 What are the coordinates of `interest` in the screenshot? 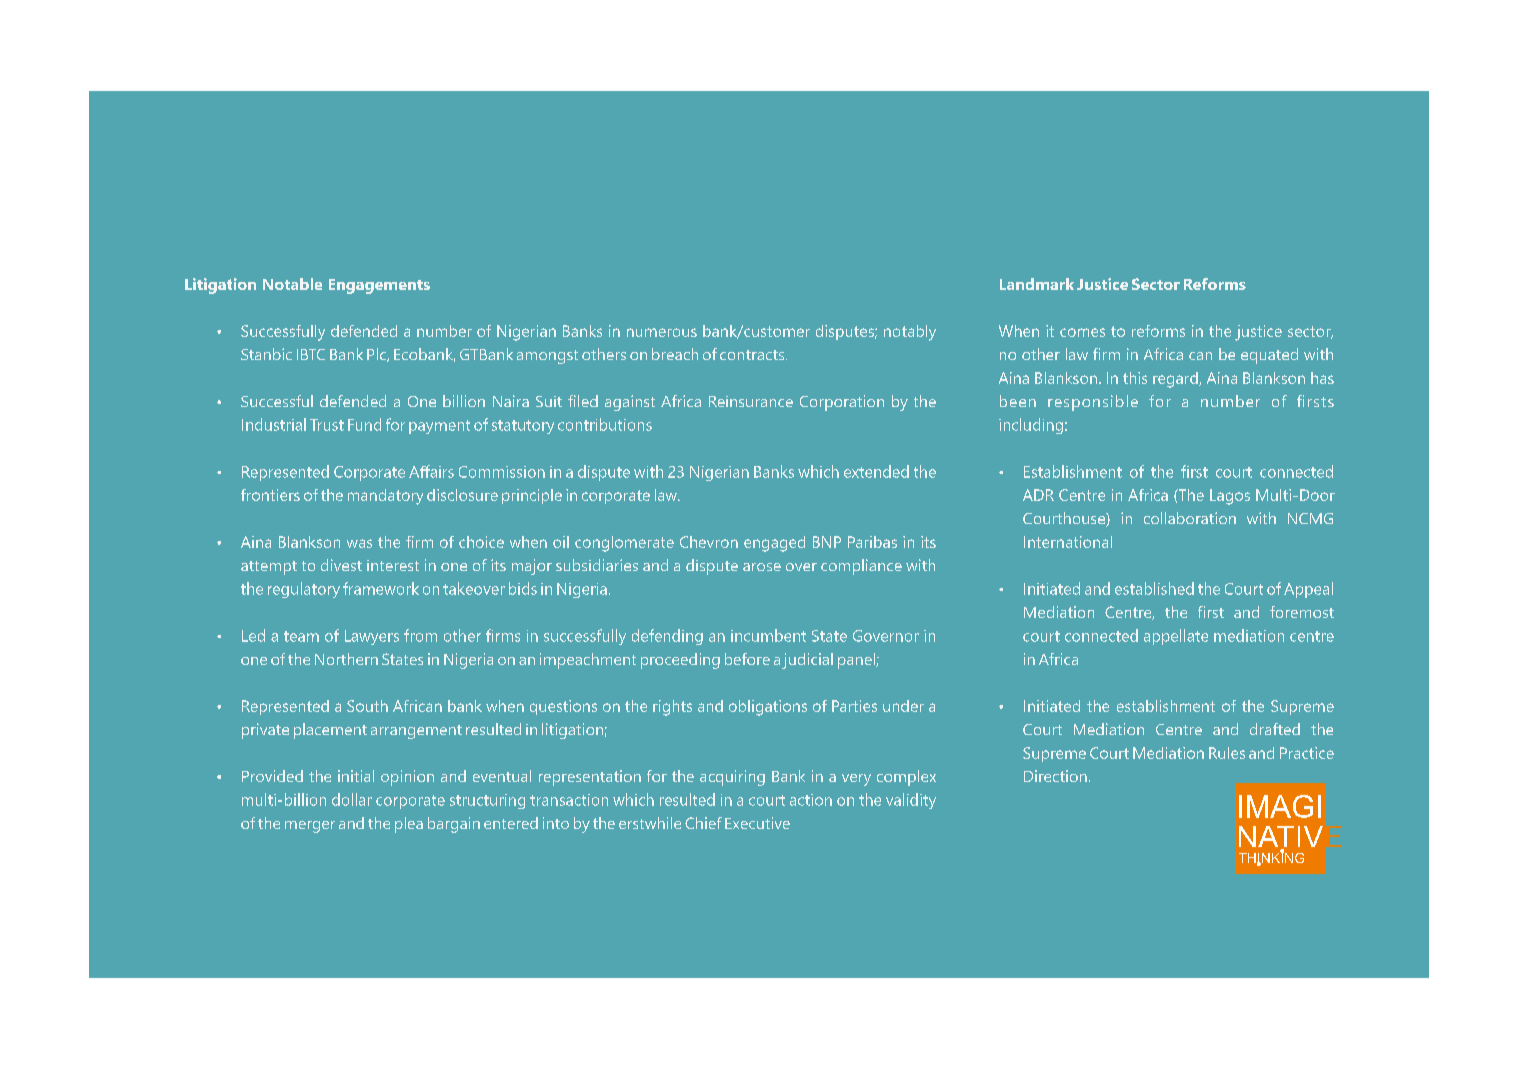 It's located at (393, 565).
